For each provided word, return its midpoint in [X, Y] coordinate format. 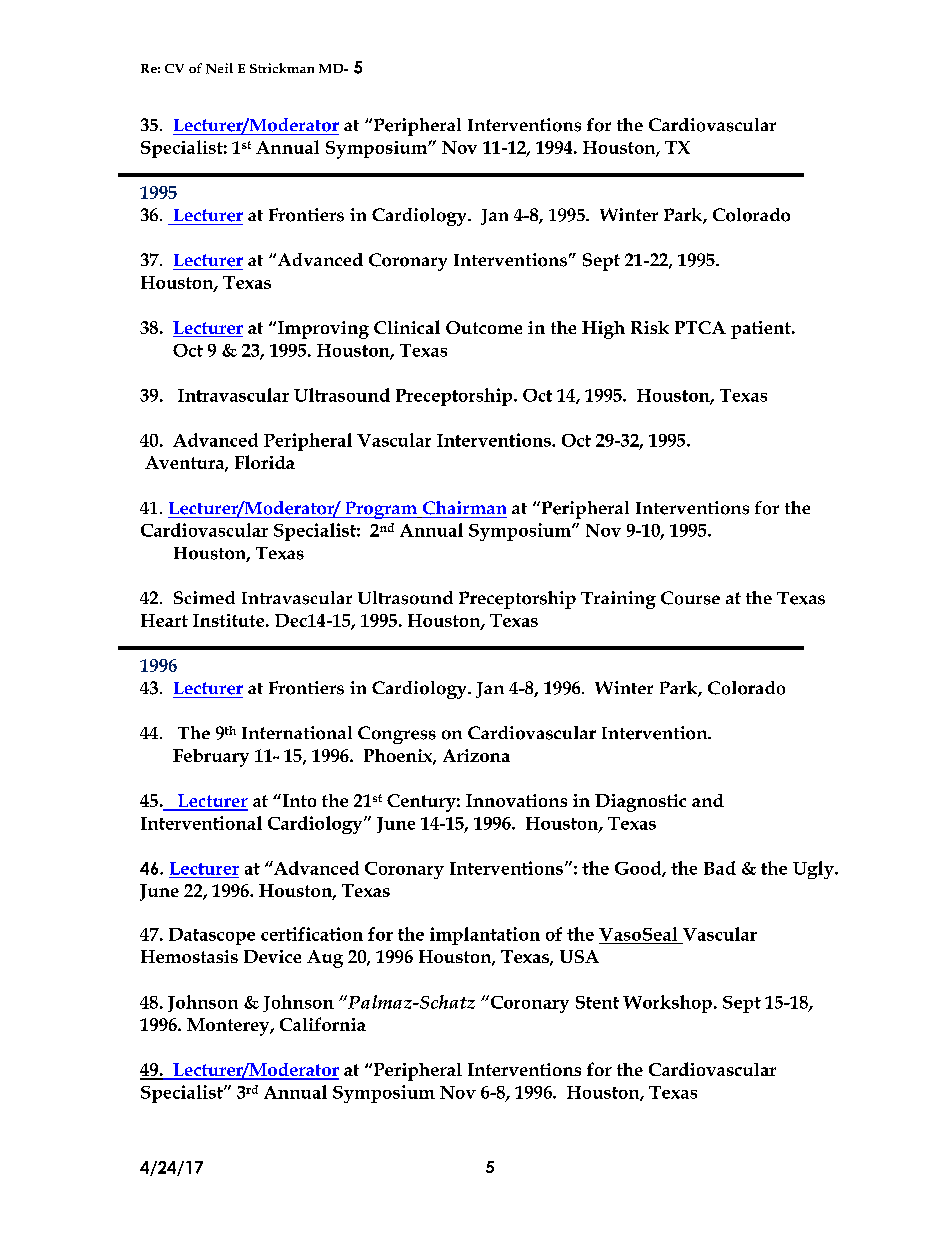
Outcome [484, 327]
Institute [228, 620]
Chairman [464, 508]
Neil [219, 68]
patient [762, 330]
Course [690, 598]
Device [272, 956]
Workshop [667, 1004]
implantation [485, 936]
